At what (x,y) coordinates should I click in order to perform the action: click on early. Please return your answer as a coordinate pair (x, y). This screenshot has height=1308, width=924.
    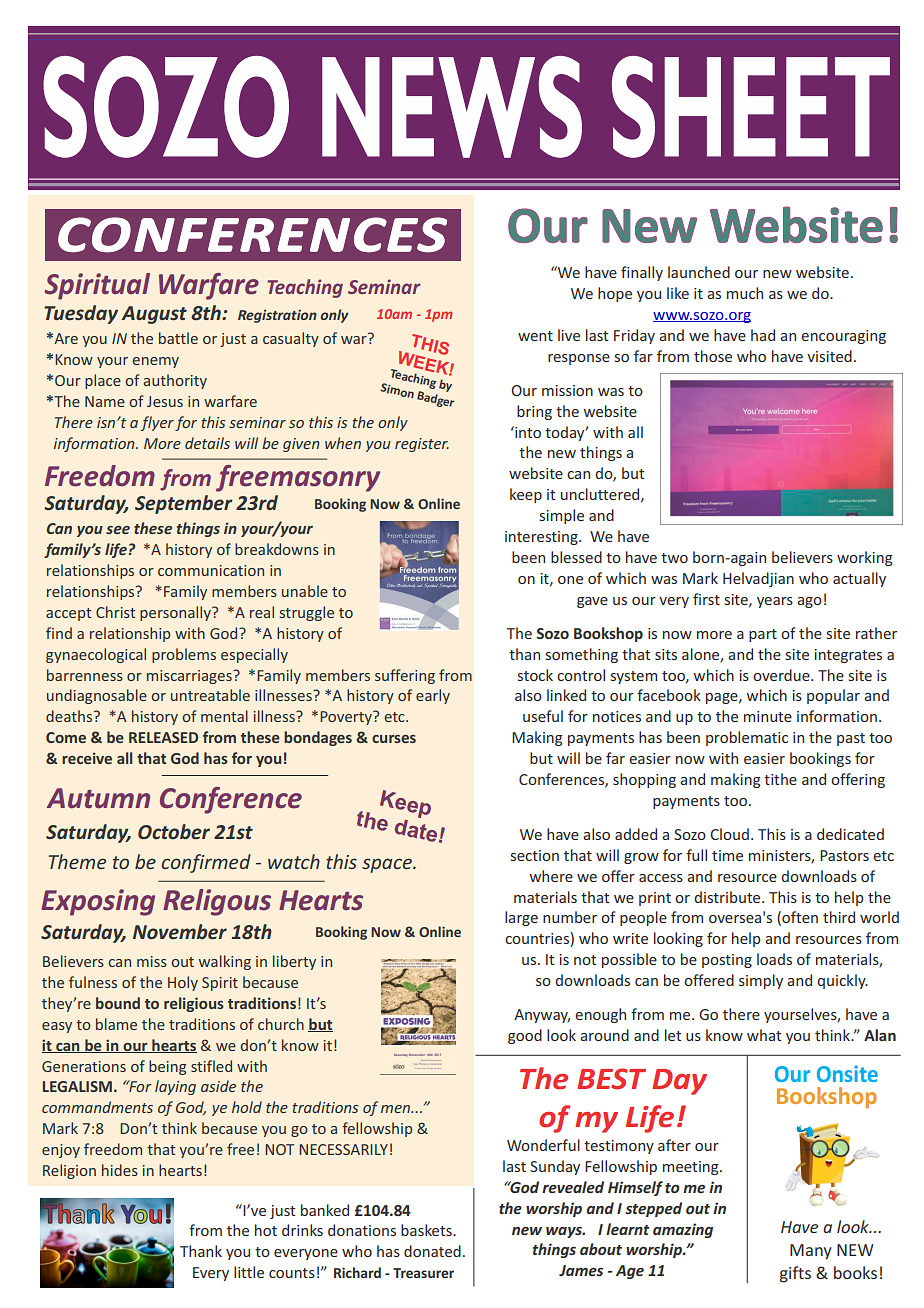
    Looking at the image, I should click on (433, 696).
